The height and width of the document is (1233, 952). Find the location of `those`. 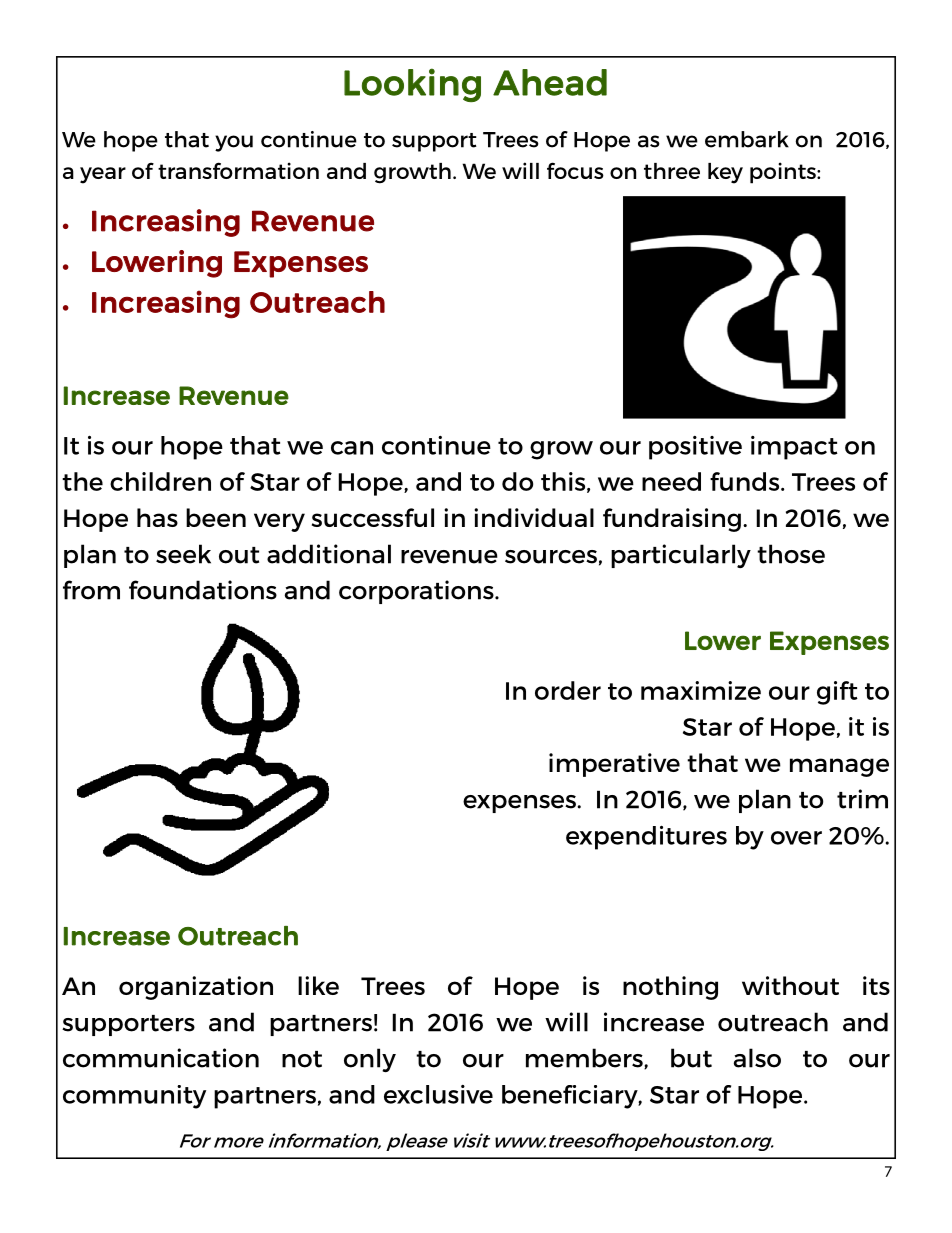

those is located at coordinates (791, 554).
